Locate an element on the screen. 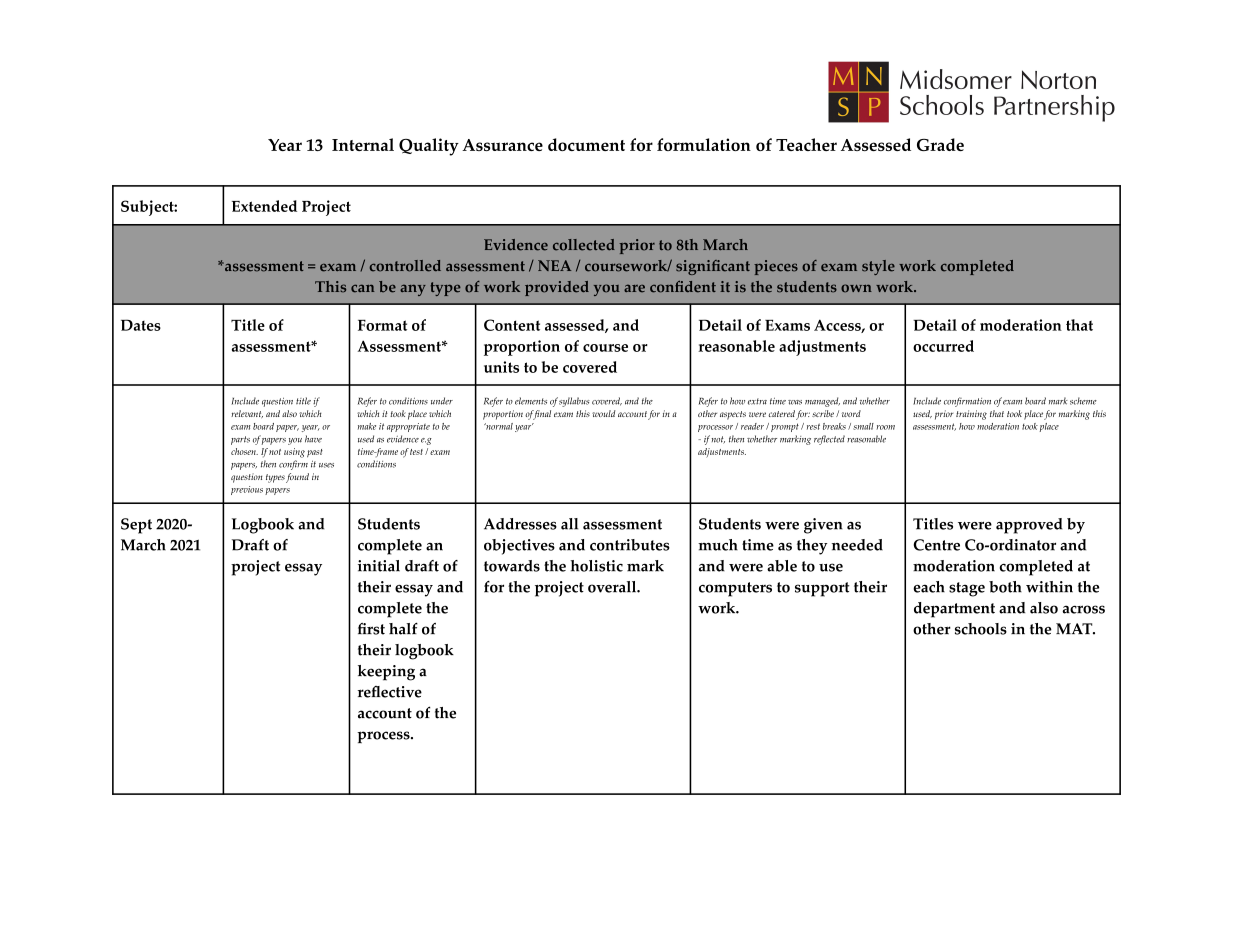 The height and width of the screenshot is (952, 1233). Addresses is located at coordinates (520, 524).
